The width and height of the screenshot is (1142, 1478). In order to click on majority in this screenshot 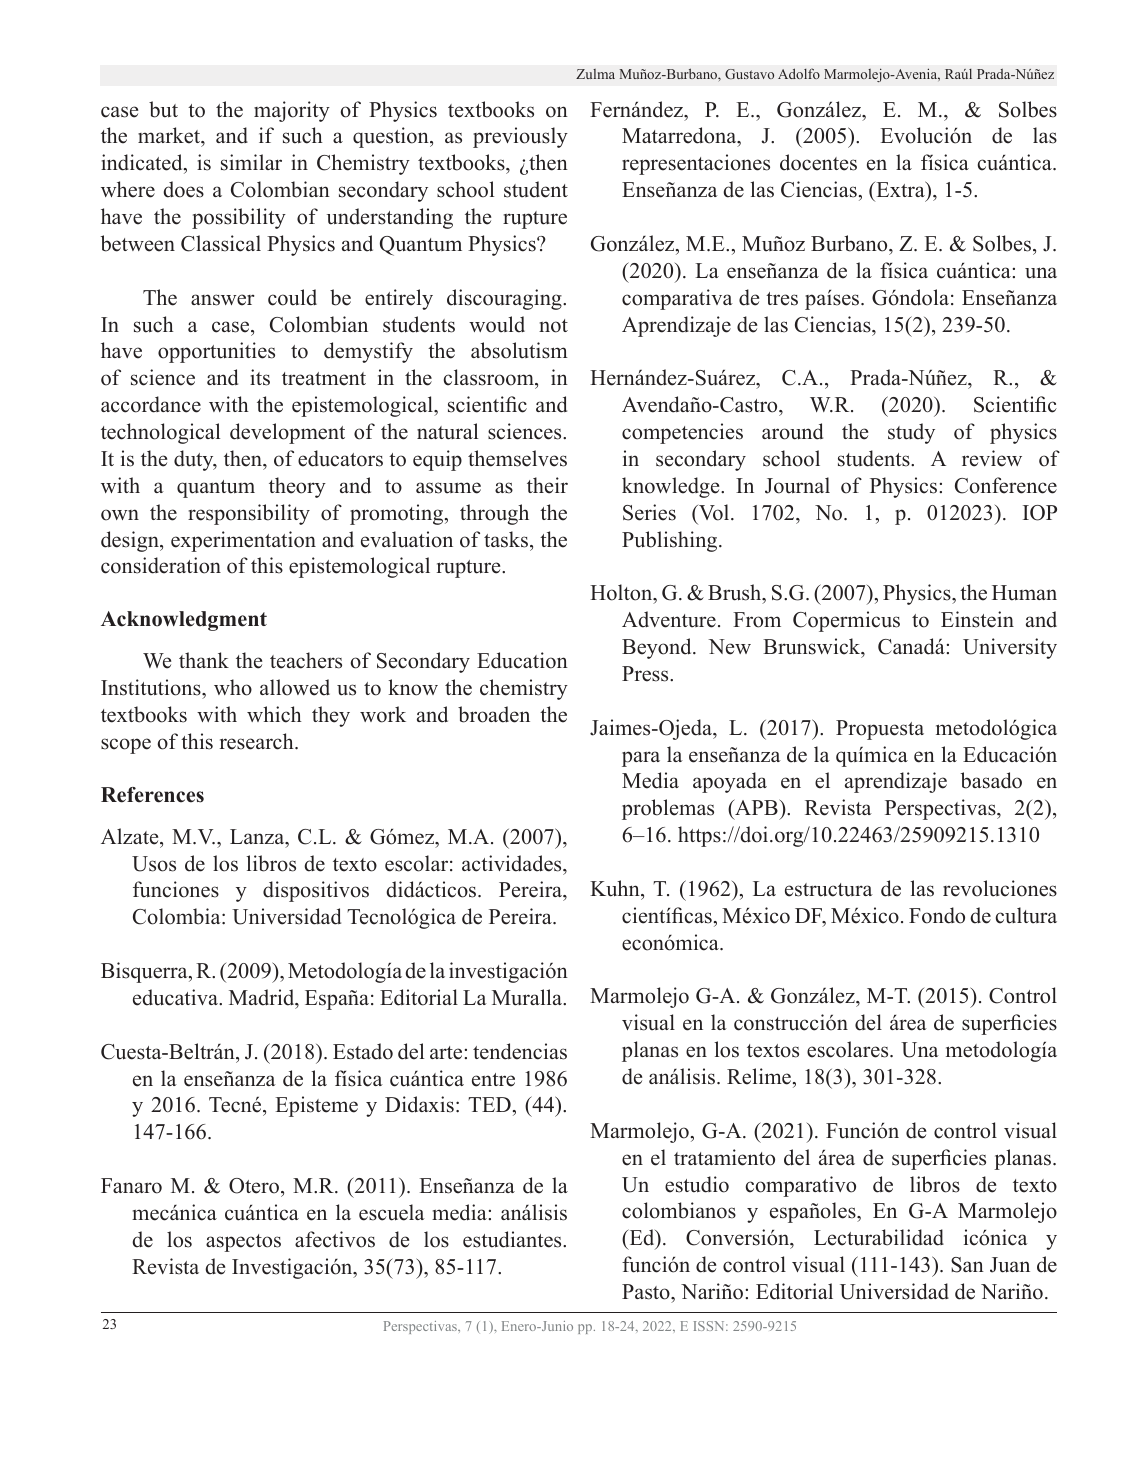, I will do `click(292, 111)`.
